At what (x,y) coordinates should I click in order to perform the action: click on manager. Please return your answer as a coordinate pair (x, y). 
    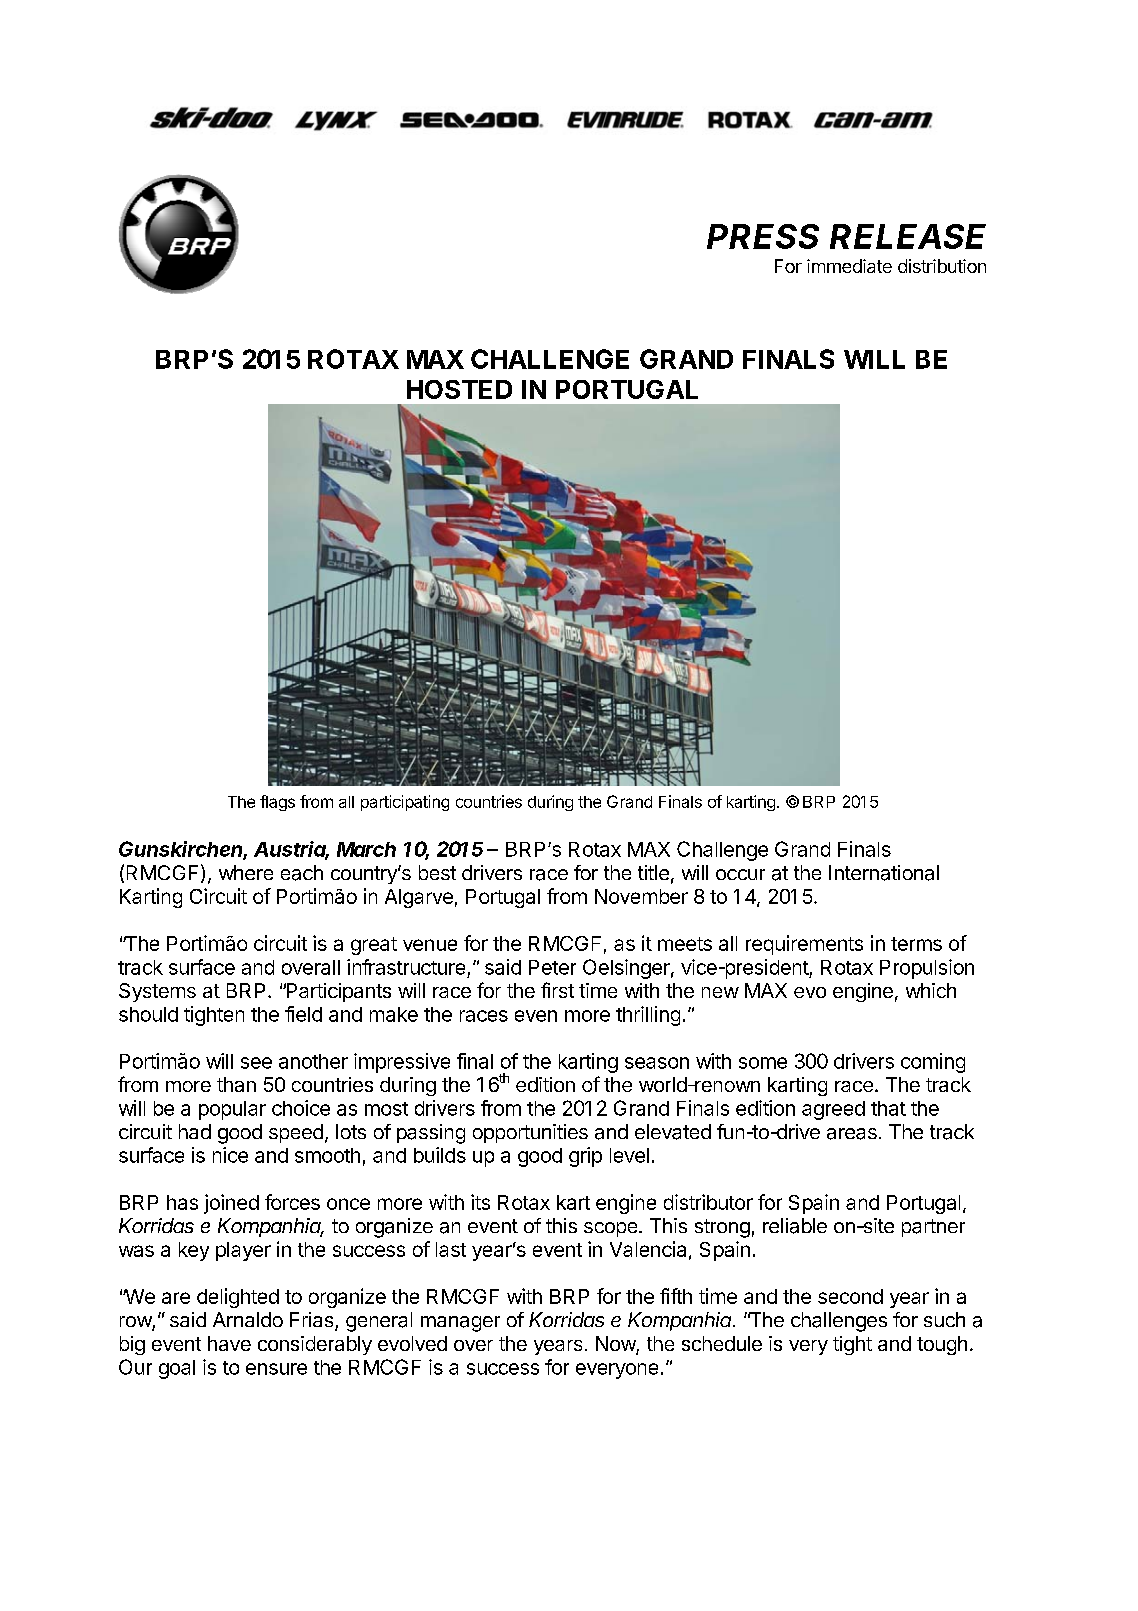
    Looking at the image, I should click on (460, 1324).
